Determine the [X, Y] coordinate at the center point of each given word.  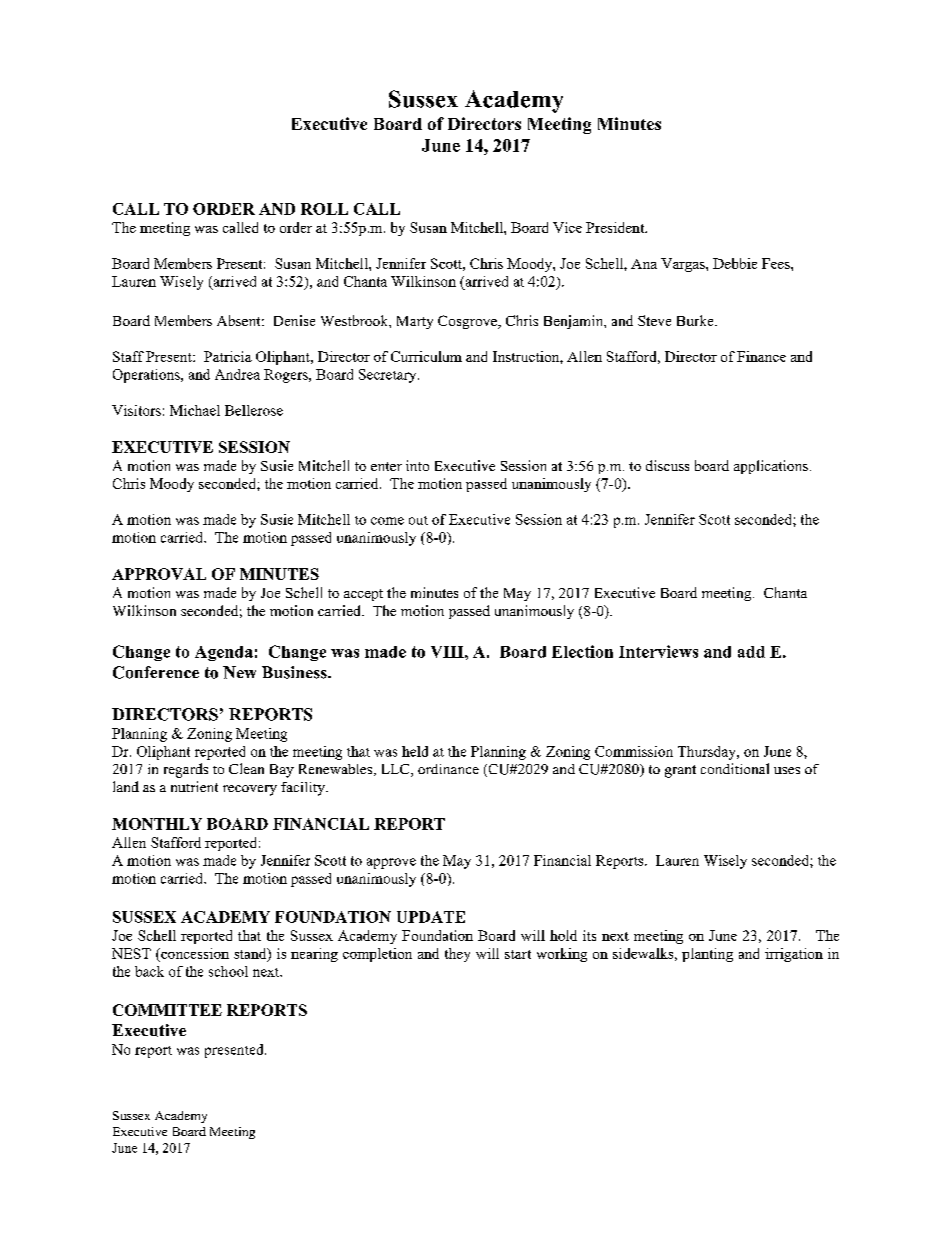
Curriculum [426, 356]
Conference [156, 672]
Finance [761, 356]
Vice [567, 227]
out [418, 520]
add [751, 652]
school [228, 971]
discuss [667, 465]
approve [391, 863]
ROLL [324, 209]
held [415, 751]
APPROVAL [159, 574]
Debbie [735, 263]
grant [680, 771]
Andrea [237, 374]
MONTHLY [157, 824]
